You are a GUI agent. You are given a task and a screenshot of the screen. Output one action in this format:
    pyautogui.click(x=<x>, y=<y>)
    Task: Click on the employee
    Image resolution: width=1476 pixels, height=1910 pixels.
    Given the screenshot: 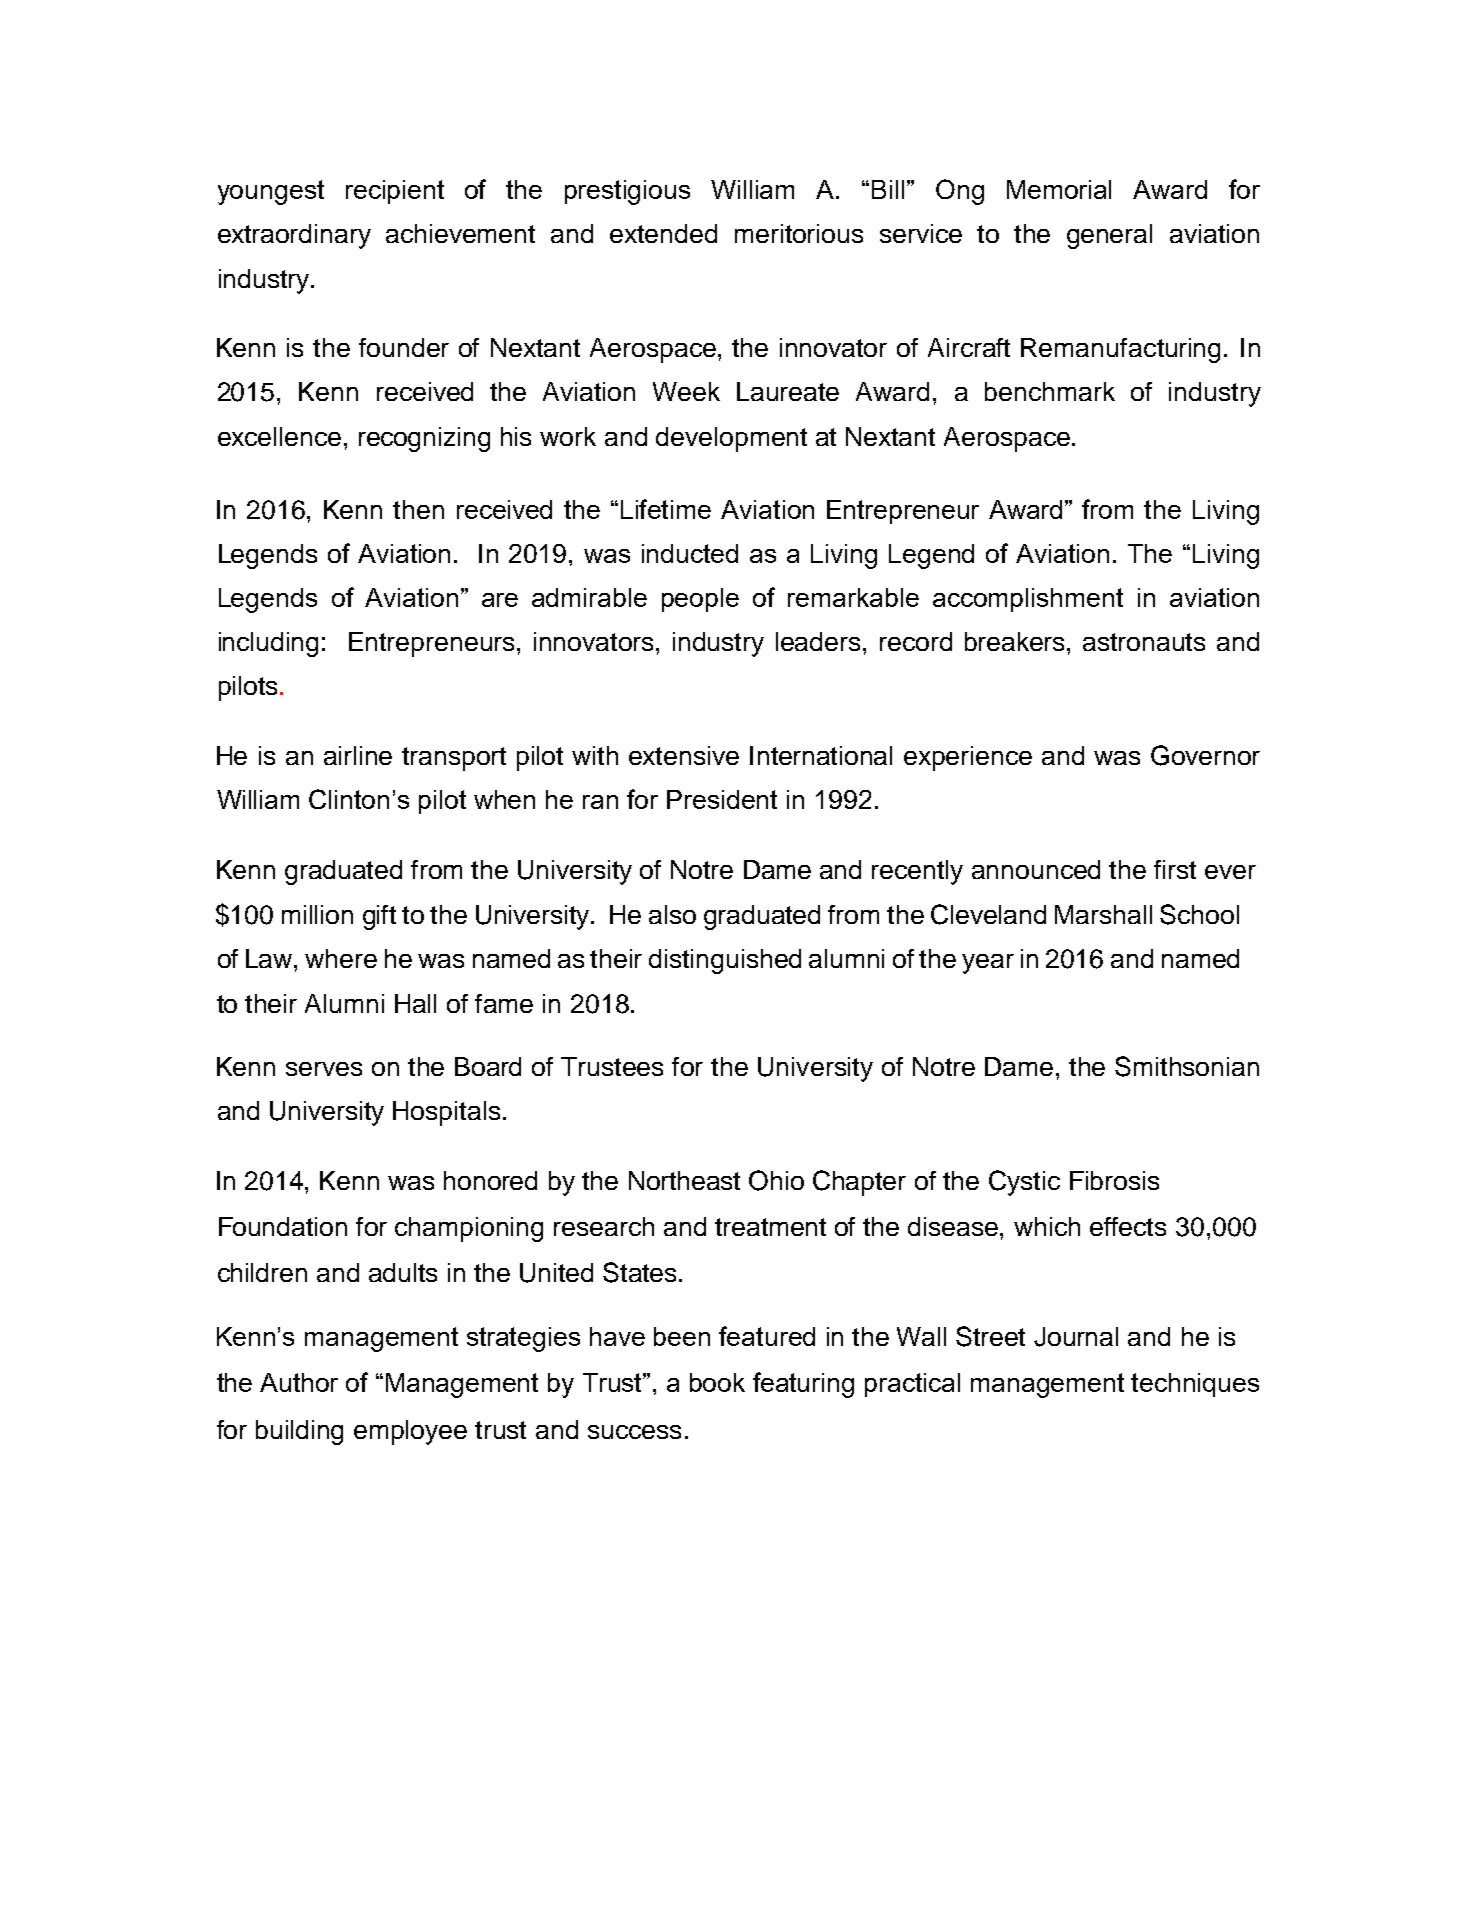 What is the action you would take?
    pyautogui.click(x=410, y=1432)
